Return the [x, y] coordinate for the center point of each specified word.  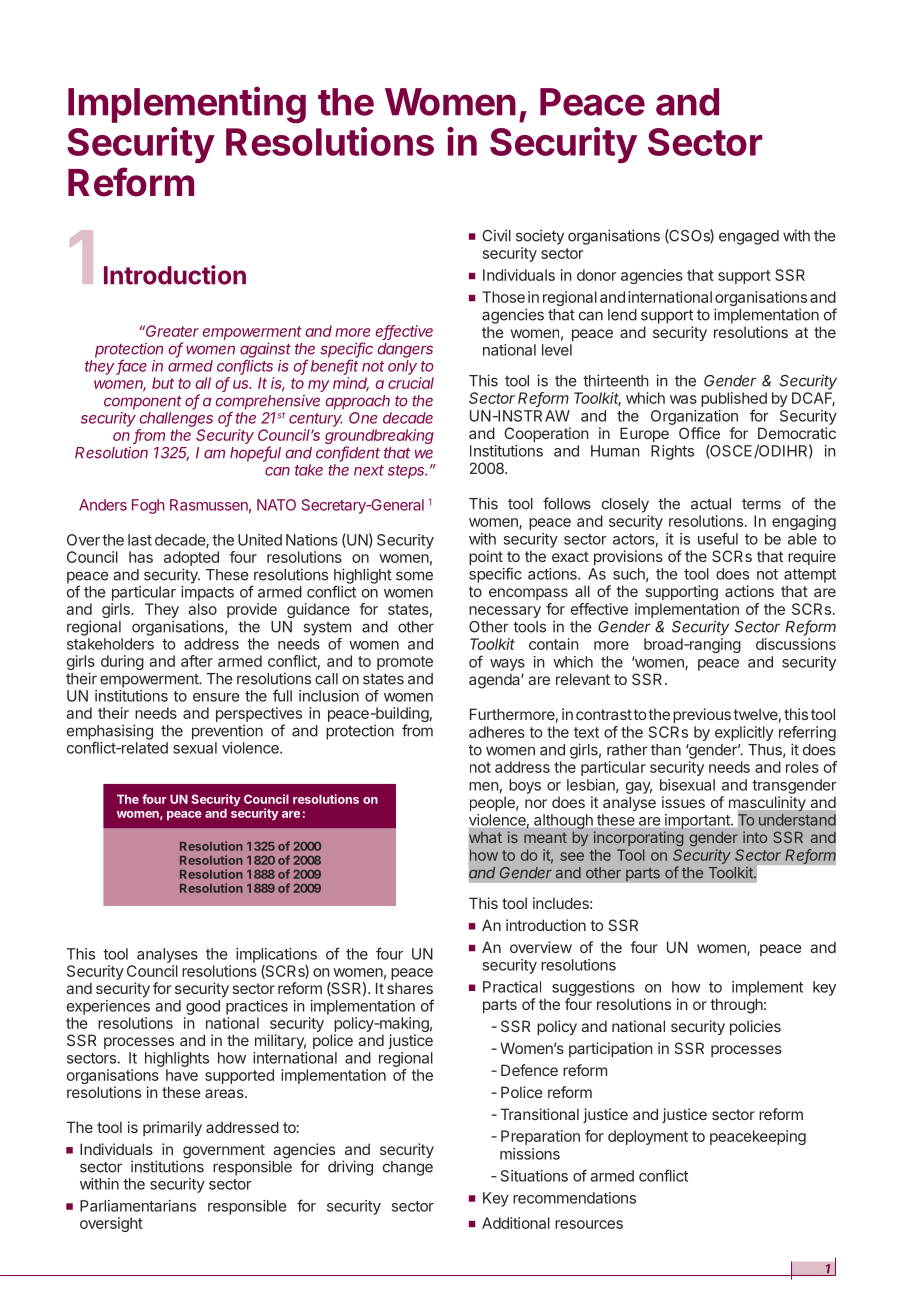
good [203, 1007]
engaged [749, 237]
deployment [648, 1137]
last [140, 540]
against [265, 351]
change [408, 1168]
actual [711, 504]
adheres [497, 732]
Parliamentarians [138, 1206]
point [486, 557]
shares [410, 988]
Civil [496, 235]
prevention [227, 732]
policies [755, 1027]
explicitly [744, 733]
